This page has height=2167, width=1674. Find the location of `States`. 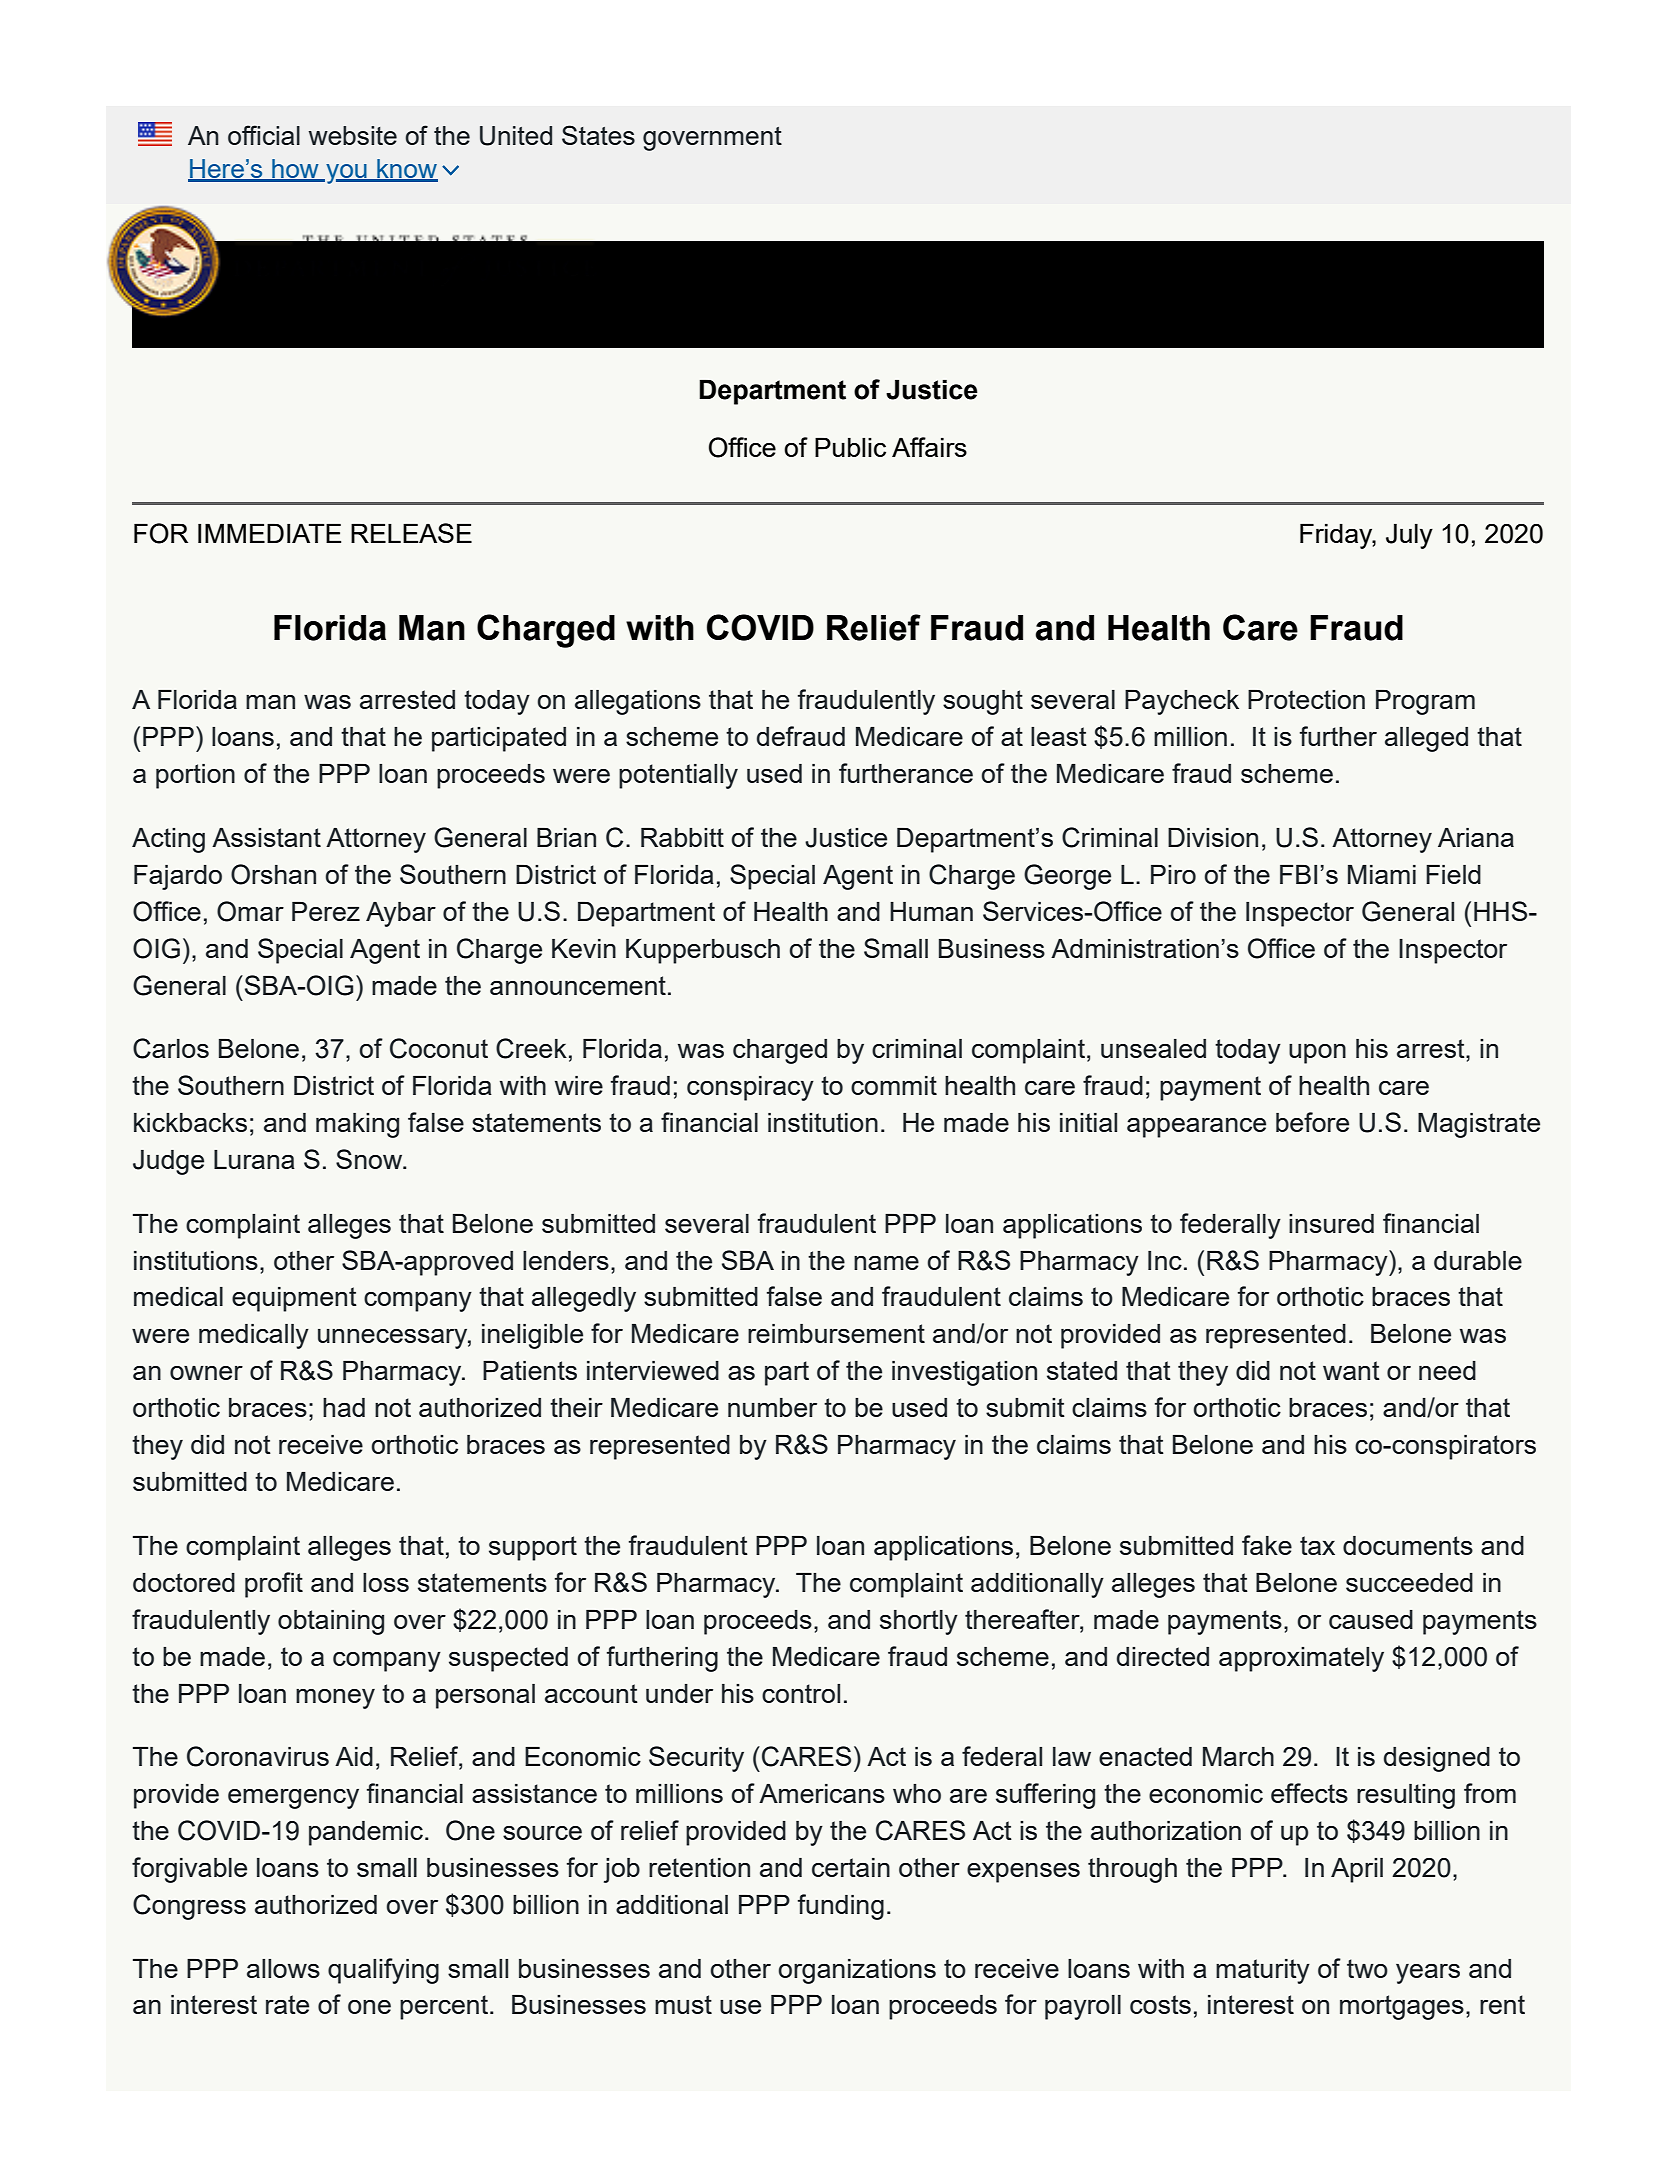

States is located at coordinates (598, 135).
